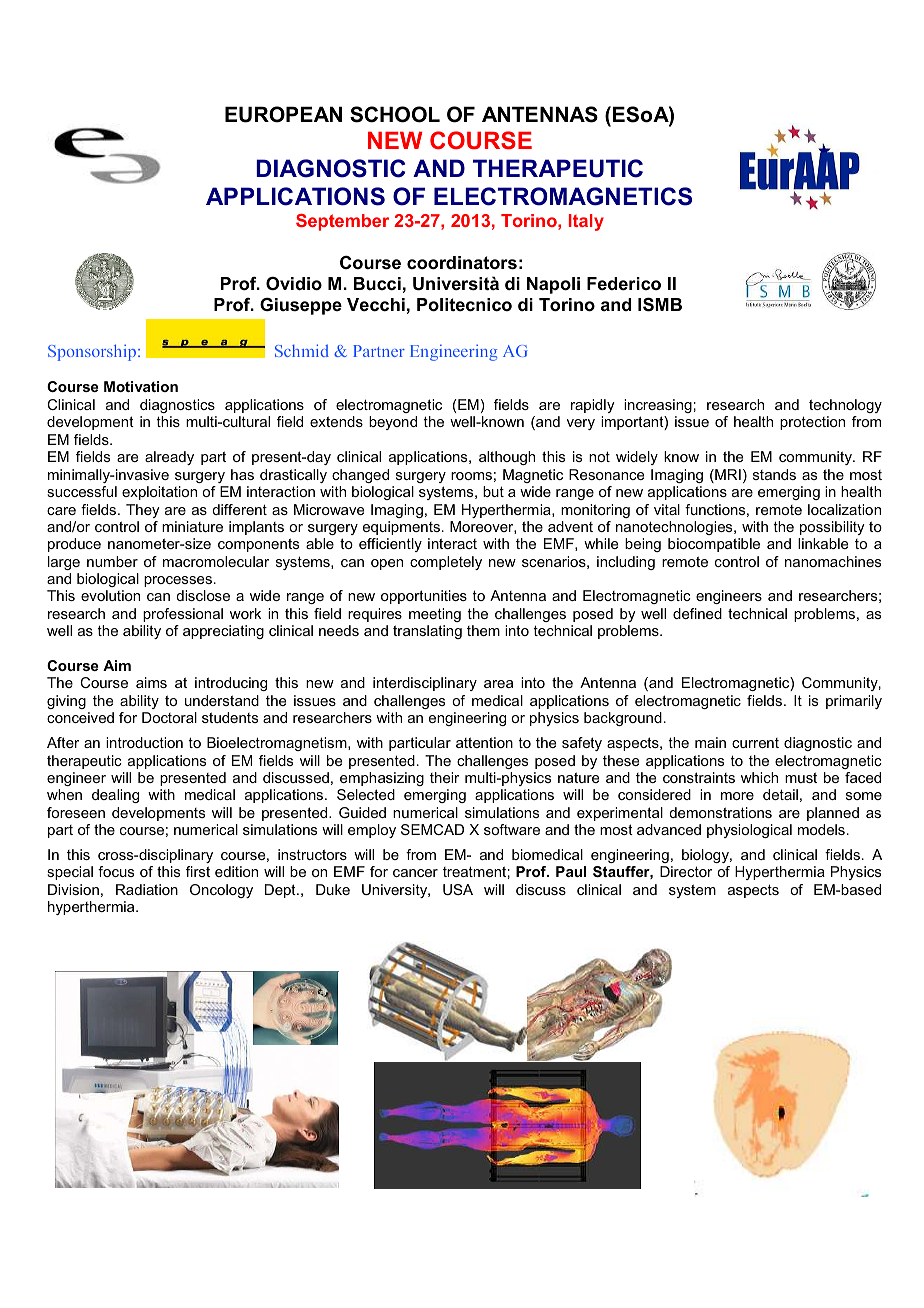 Image resolution: width=924 pixels, height=1308 pixels. I want to click on appreciating, so click(223, 632).
